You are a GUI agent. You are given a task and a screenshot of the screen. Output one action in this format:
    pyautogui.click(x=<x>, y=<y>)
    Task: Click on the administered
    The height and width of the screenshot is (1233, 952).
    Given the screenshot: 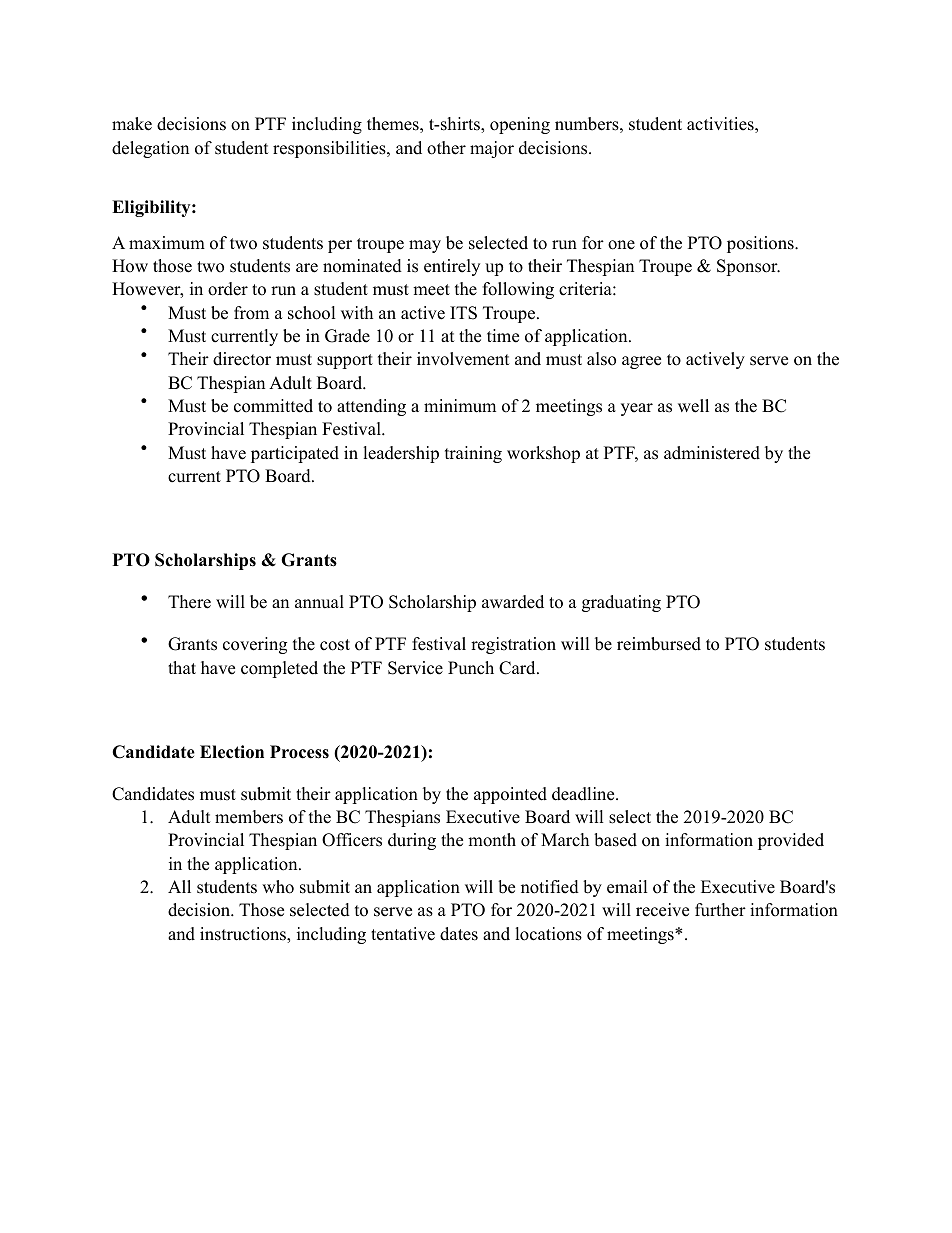 What is the action you would take?
    pyautogui.click(x=712, y=453)
